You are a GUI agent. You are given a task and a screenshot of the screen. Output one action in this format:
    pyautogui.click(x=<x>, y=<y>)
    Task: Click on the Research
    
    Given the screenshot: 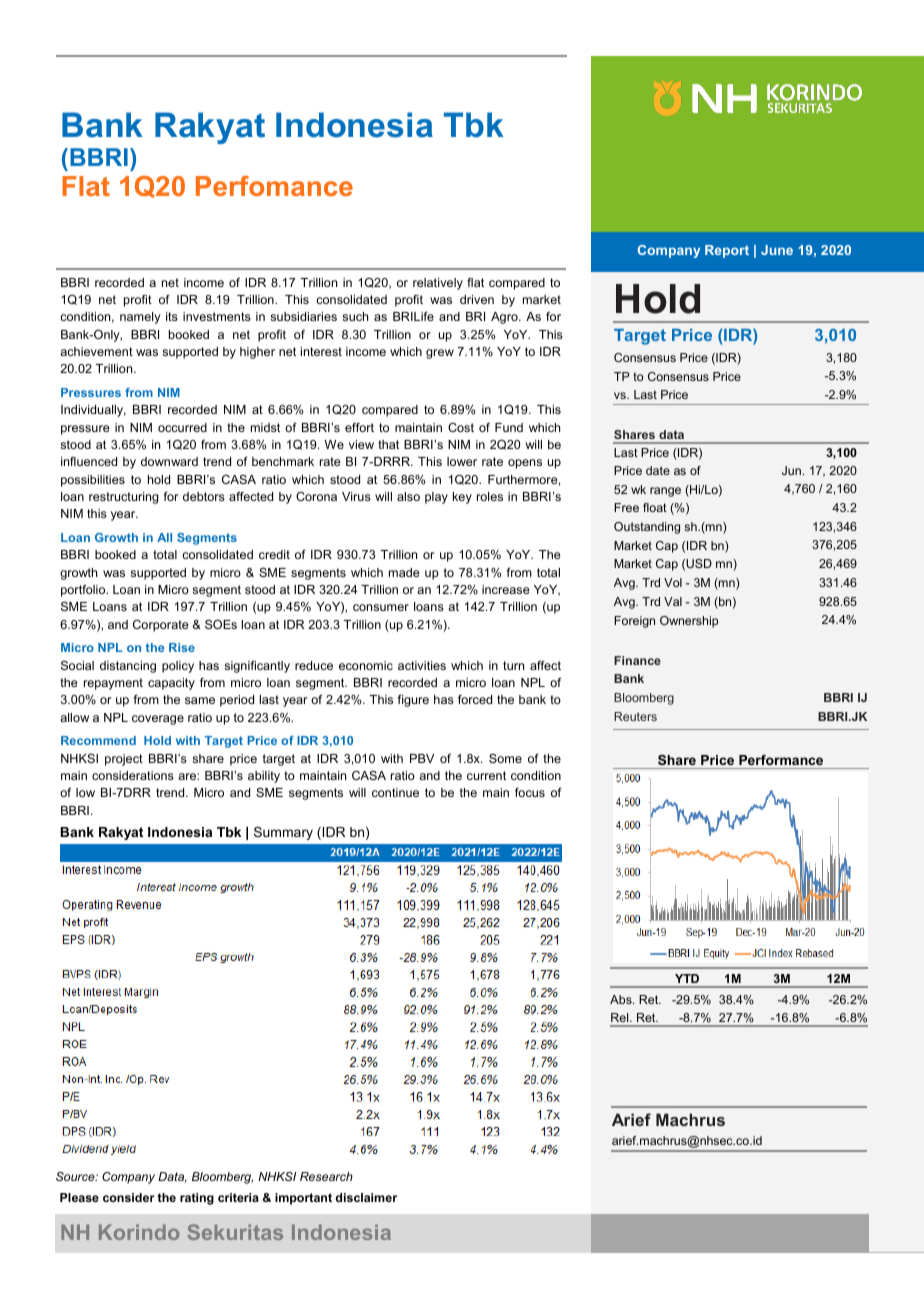 What is the action you would take?
    pyautogui.click(x=326, y=1176)
